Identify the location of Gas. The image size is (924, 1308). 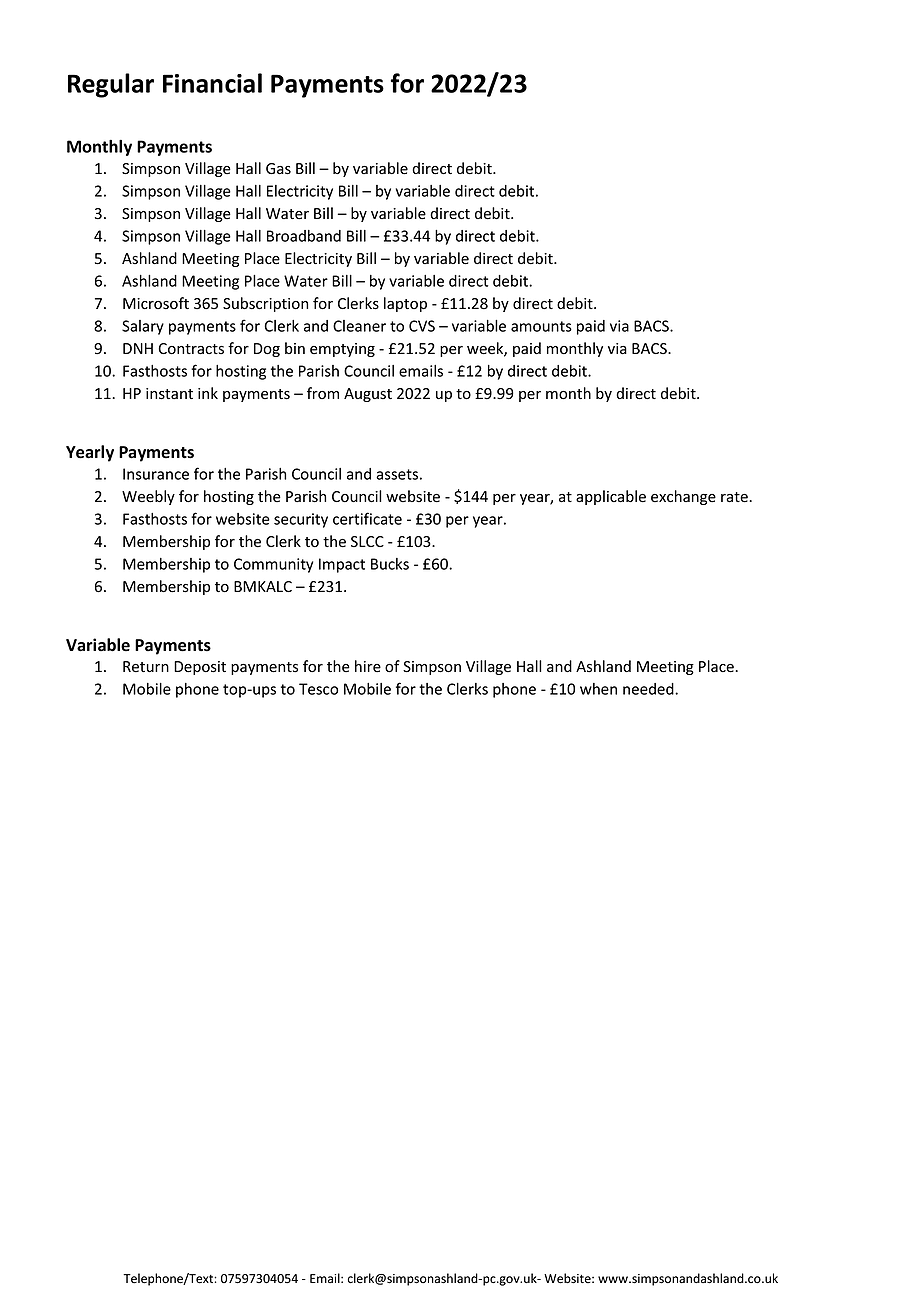
(278, 169).
